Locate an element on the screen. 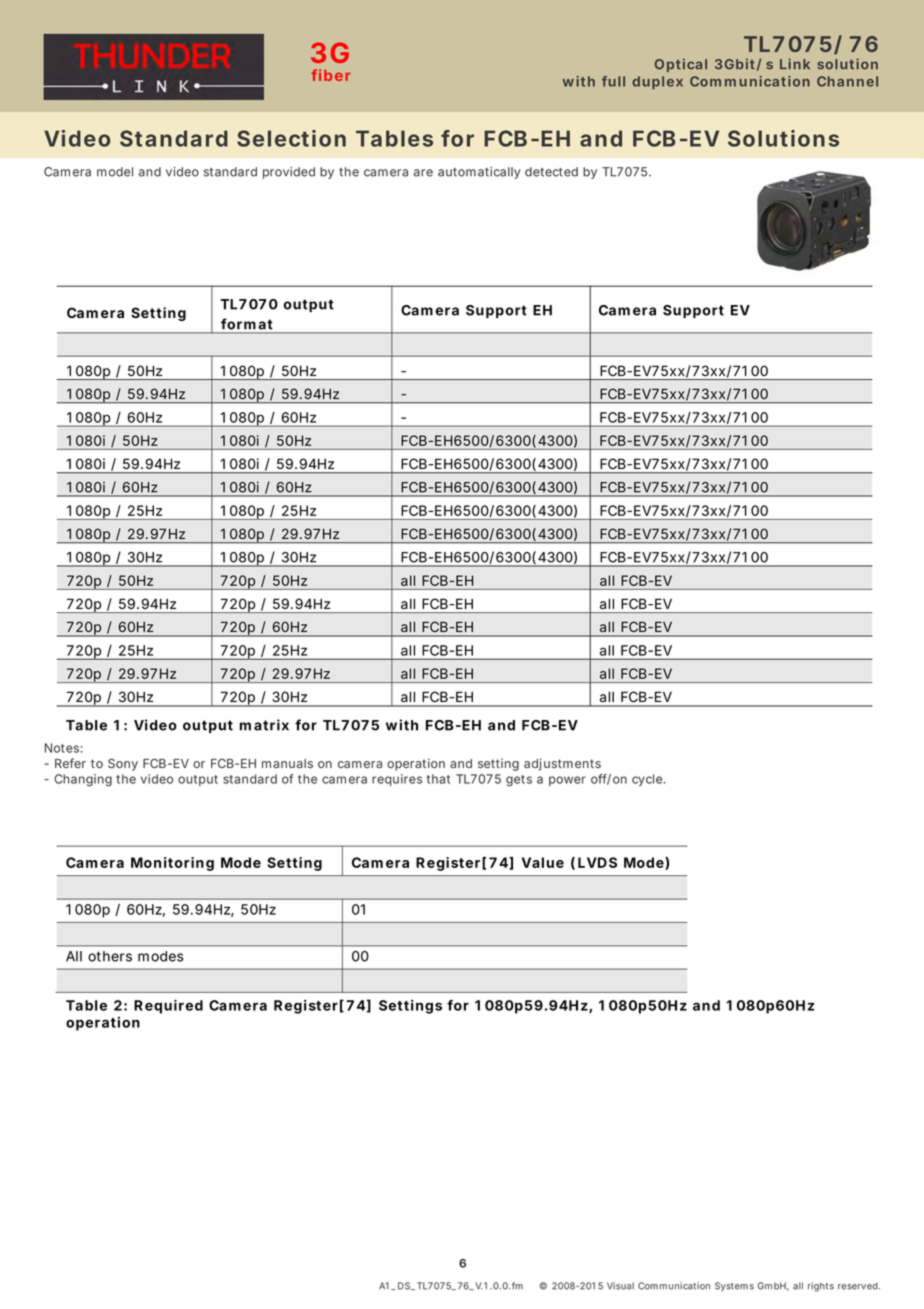  others is located at coordinates (110, 956).
